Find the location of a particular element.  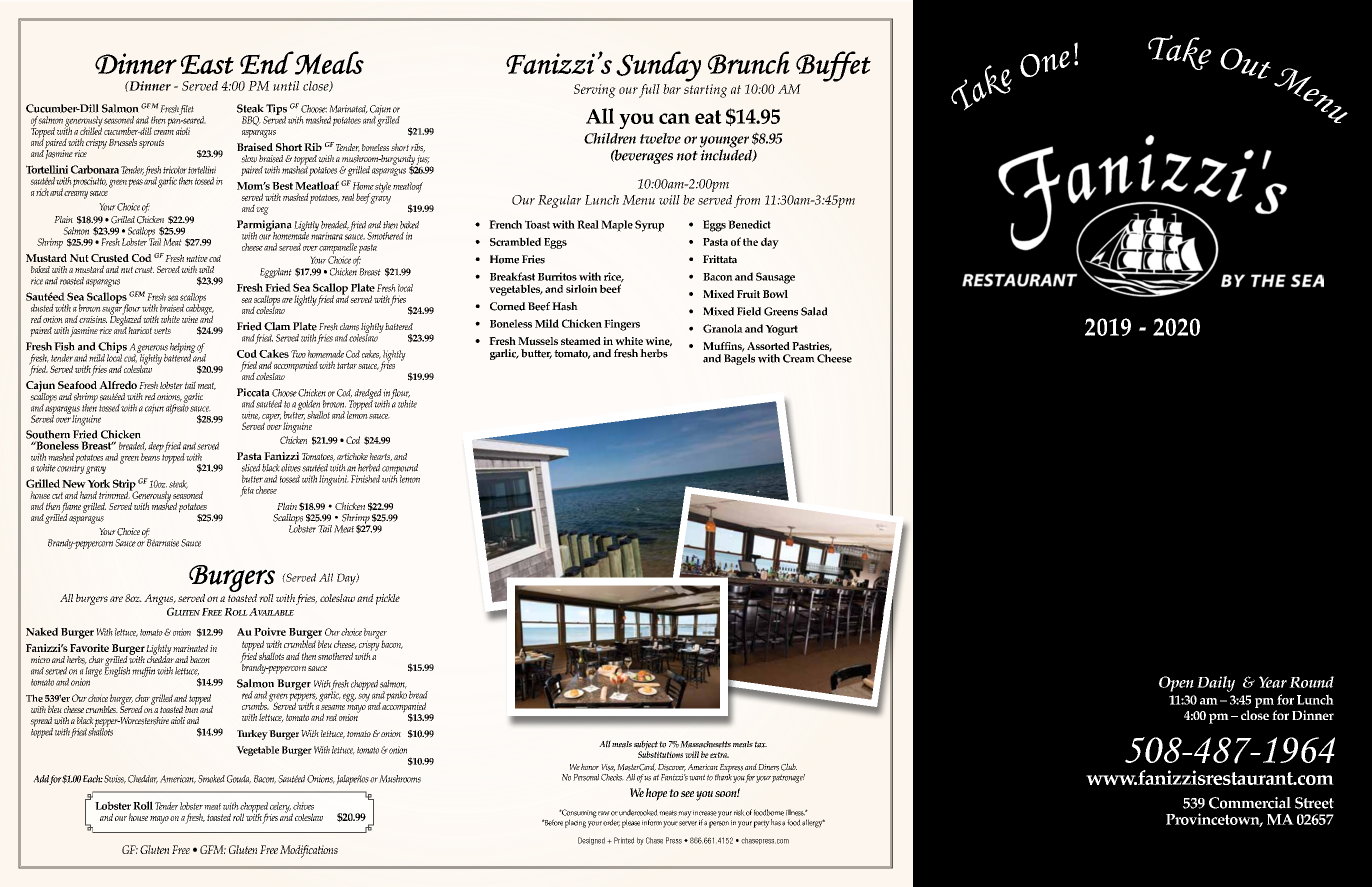

bar is located at coordinates (672, 89).
